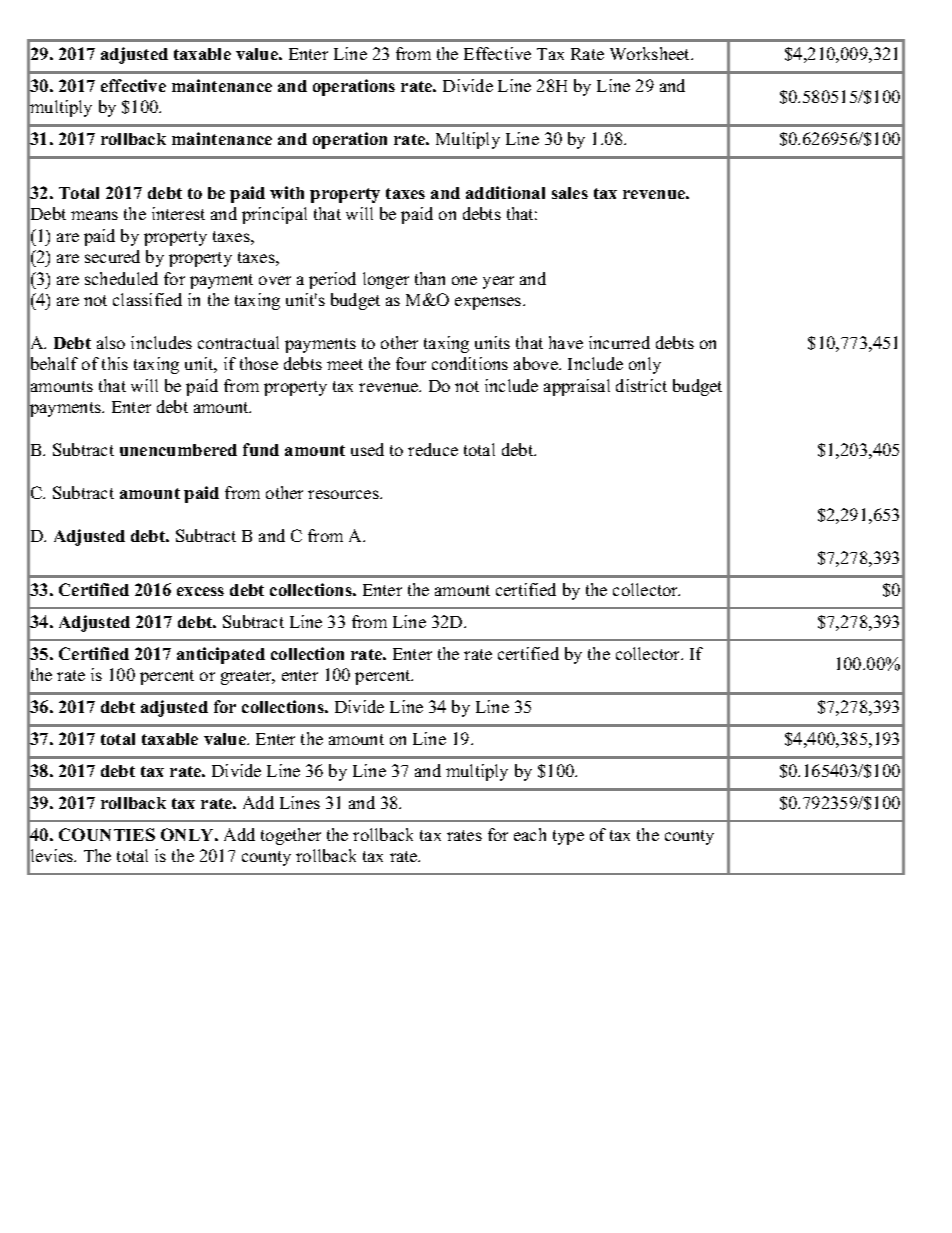  Describe the element at coordinates (386, 280) in the screenshot. I see `longer` at that location.
